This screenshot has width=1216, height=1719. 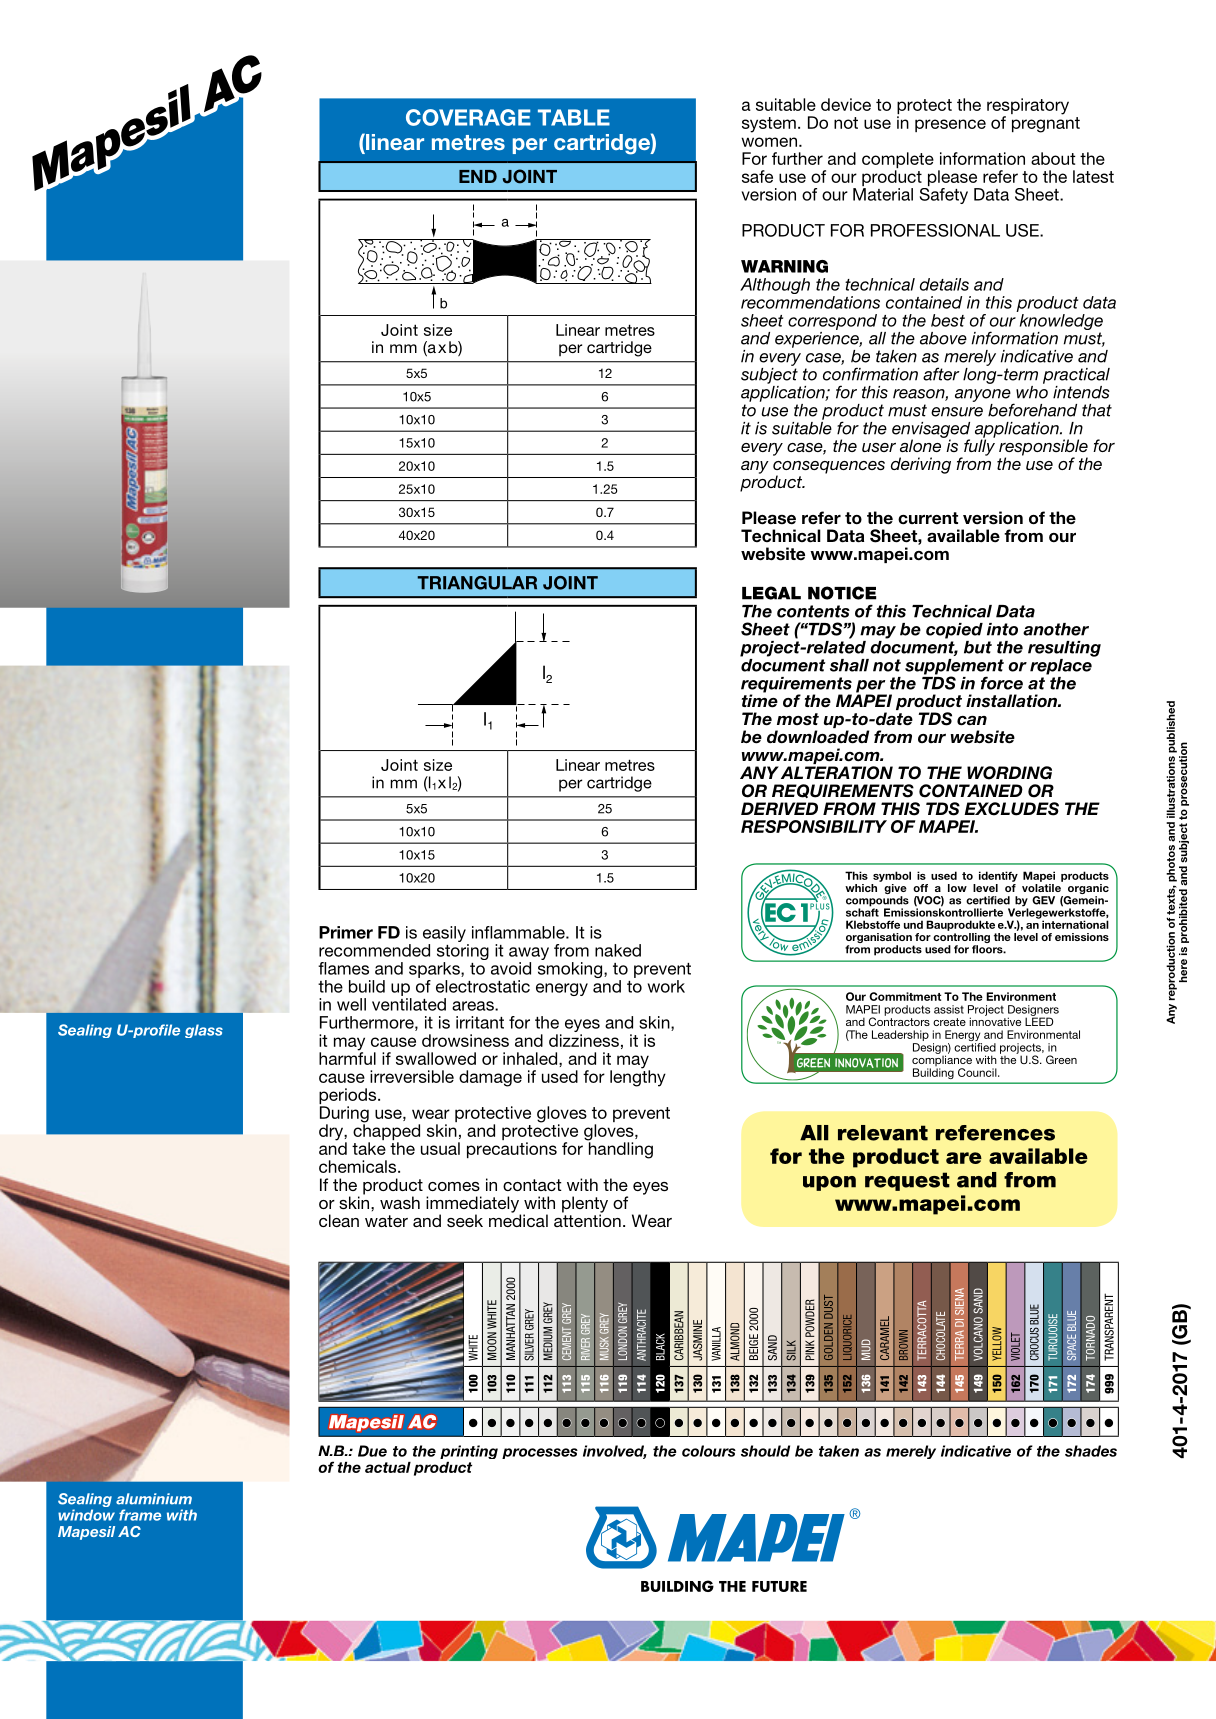 I want to click on Primer, so click(x=346, y=932).
